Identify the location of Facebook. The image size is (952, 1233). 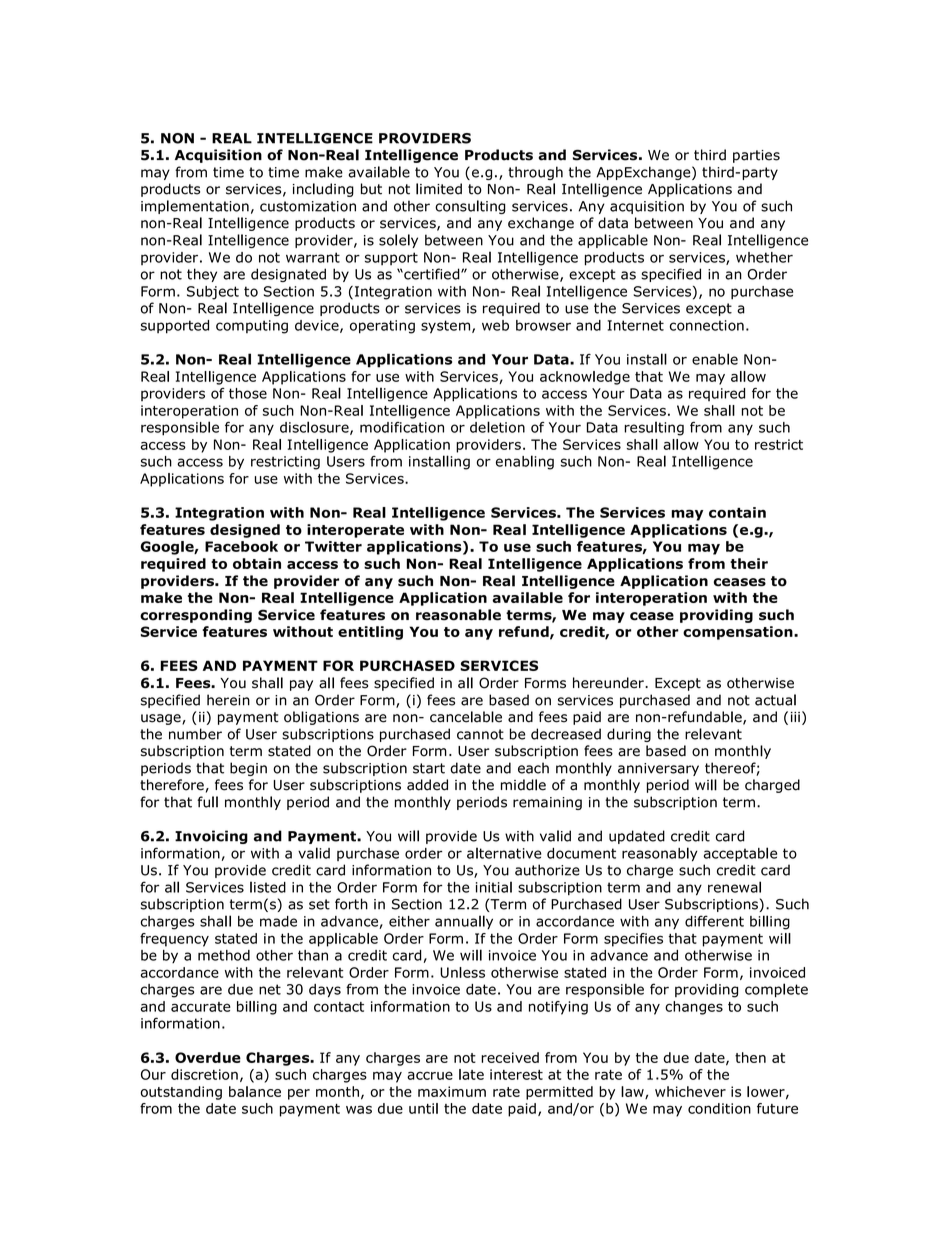
(241, 546).
